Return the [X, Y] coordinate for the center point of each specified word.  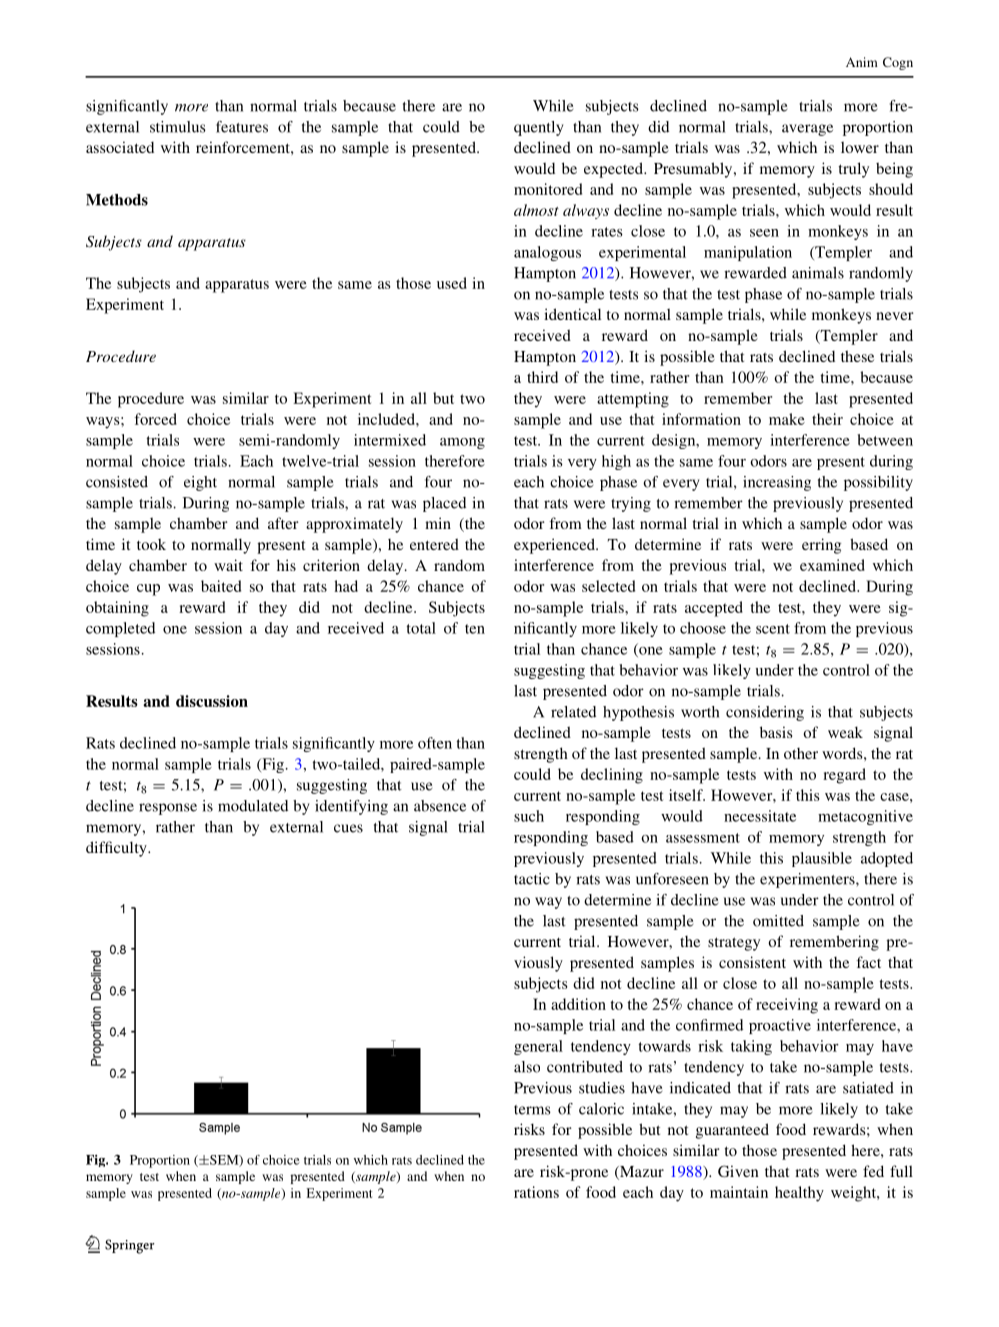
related [573, 712]
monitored [548, 189]
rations [536, 1192]
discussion [212, 701]
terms [532, 1110]
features [242, 127]
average [807, 130]
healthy [799, 1194]
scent [773, 629]
